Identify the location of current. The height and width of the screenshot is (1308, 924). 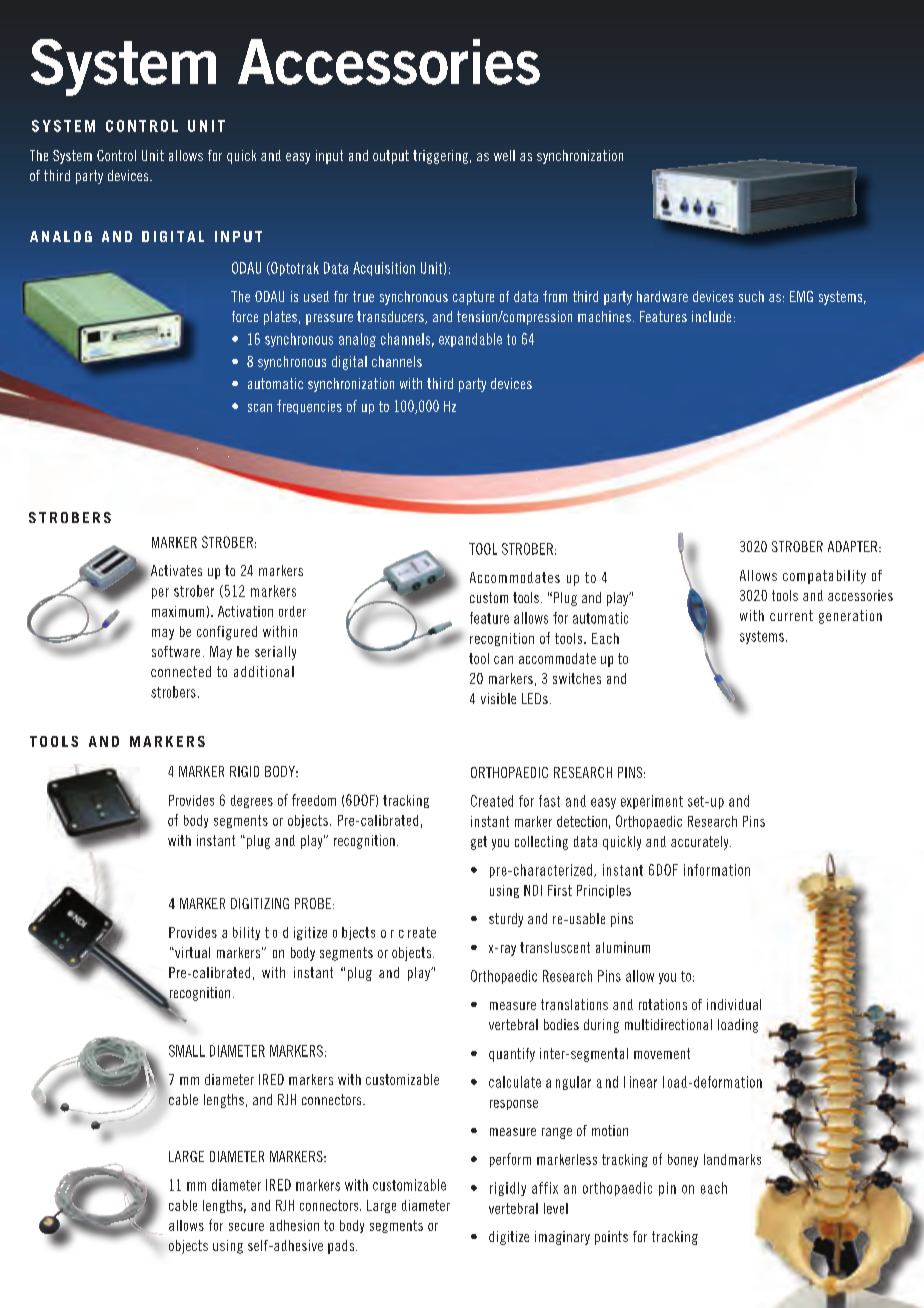
(791, 615).
